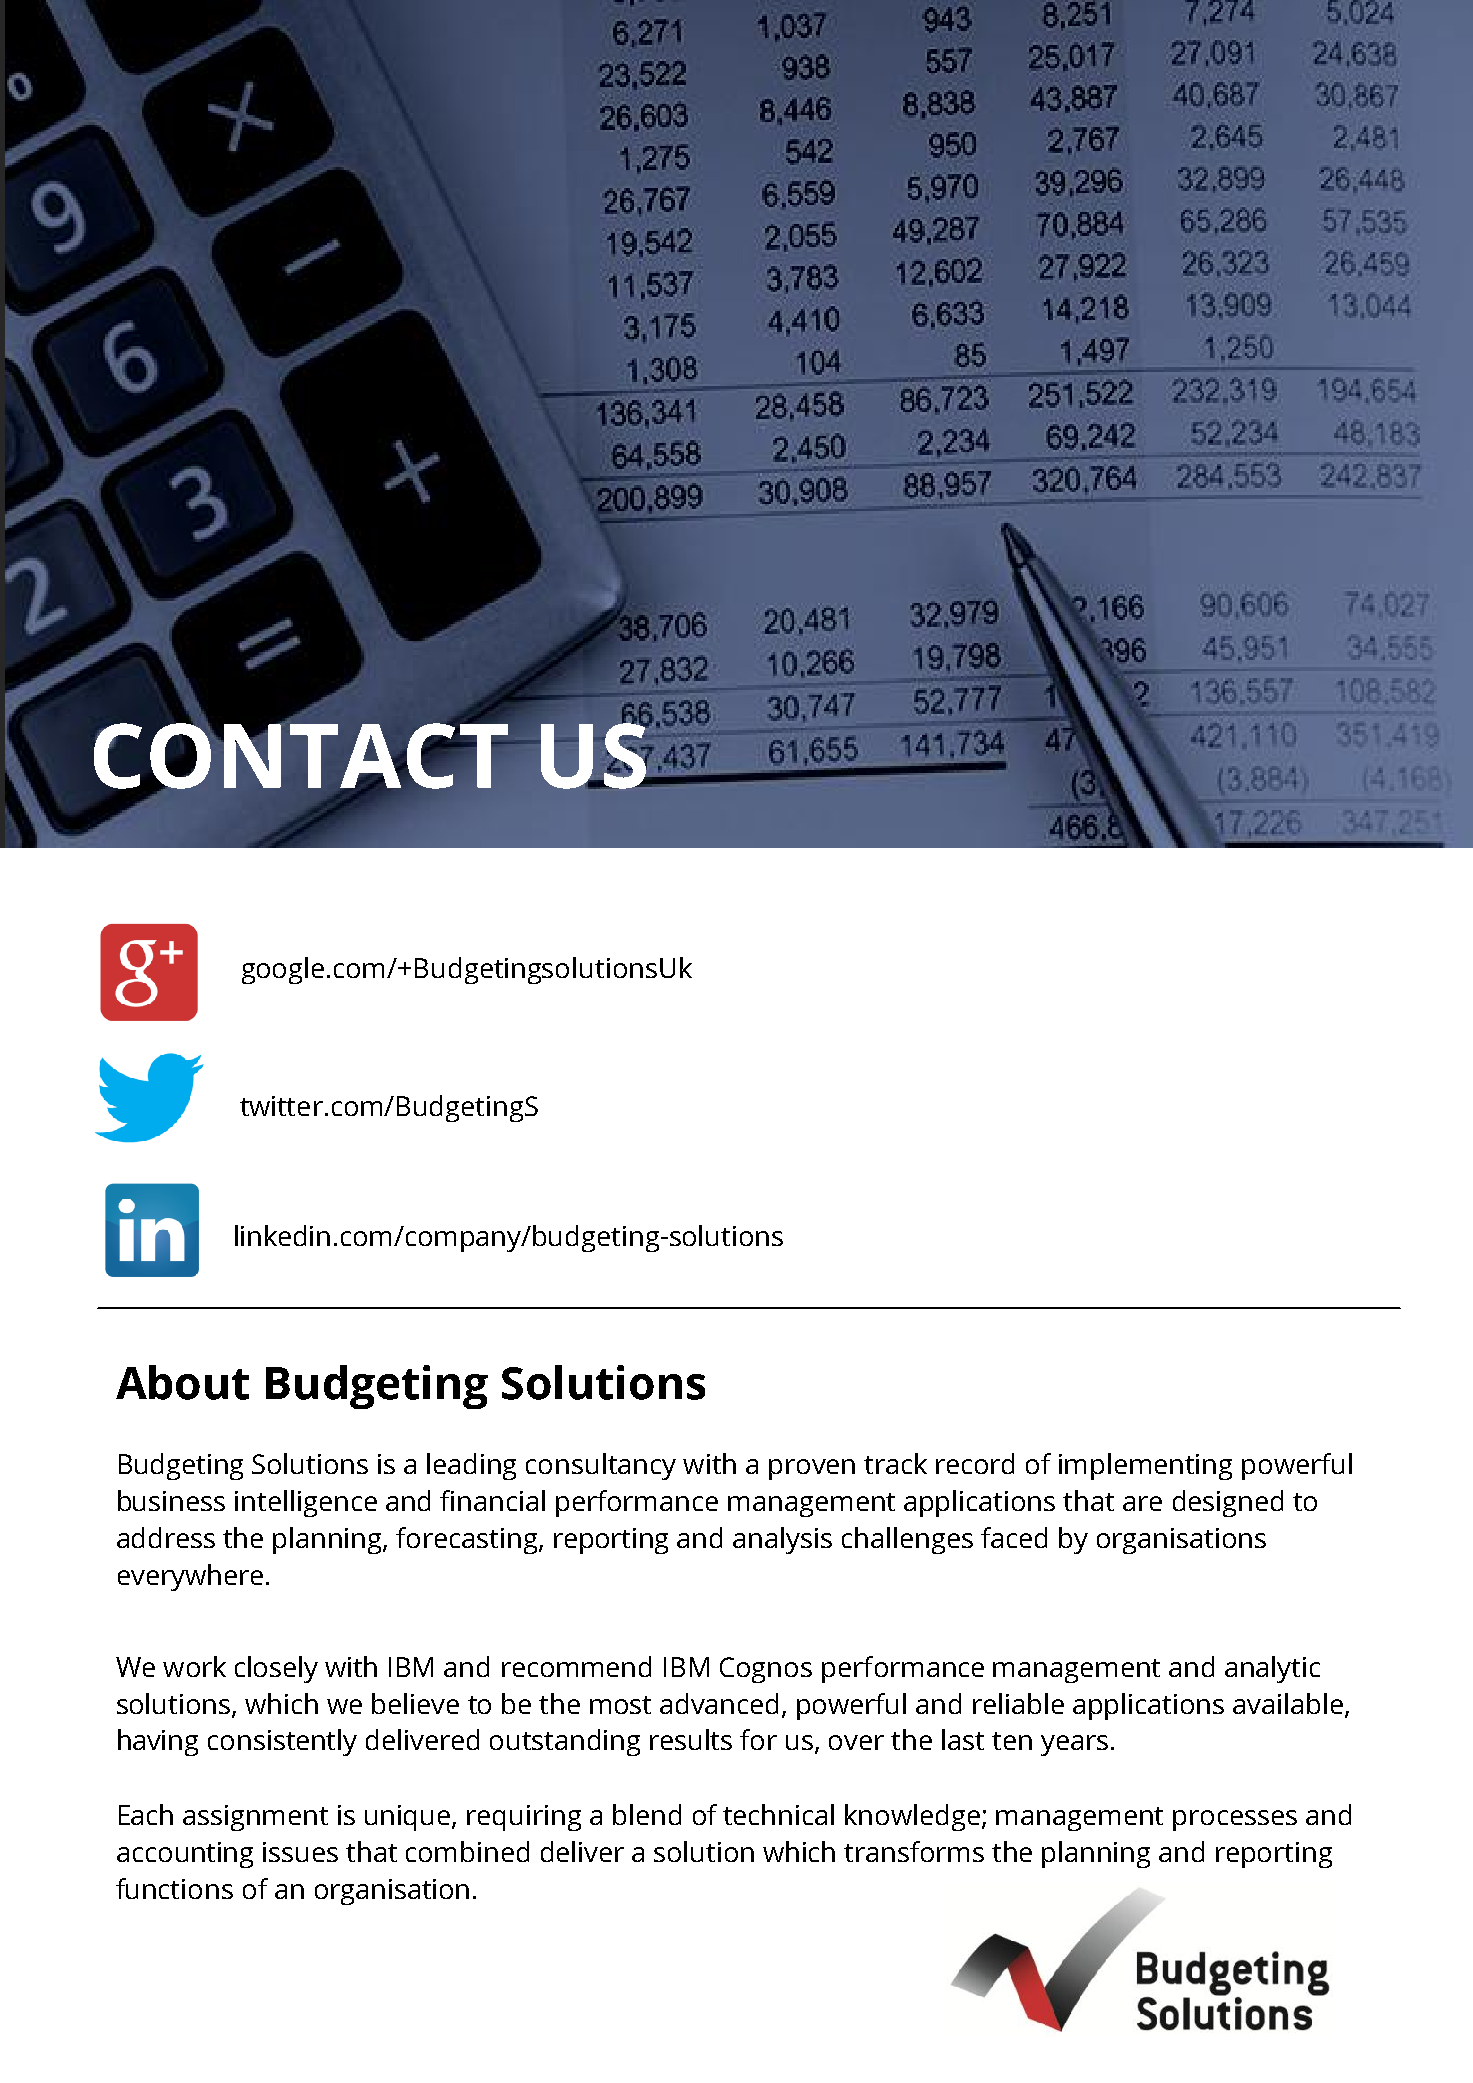  I want to click on issues, so click(300, 1852).
